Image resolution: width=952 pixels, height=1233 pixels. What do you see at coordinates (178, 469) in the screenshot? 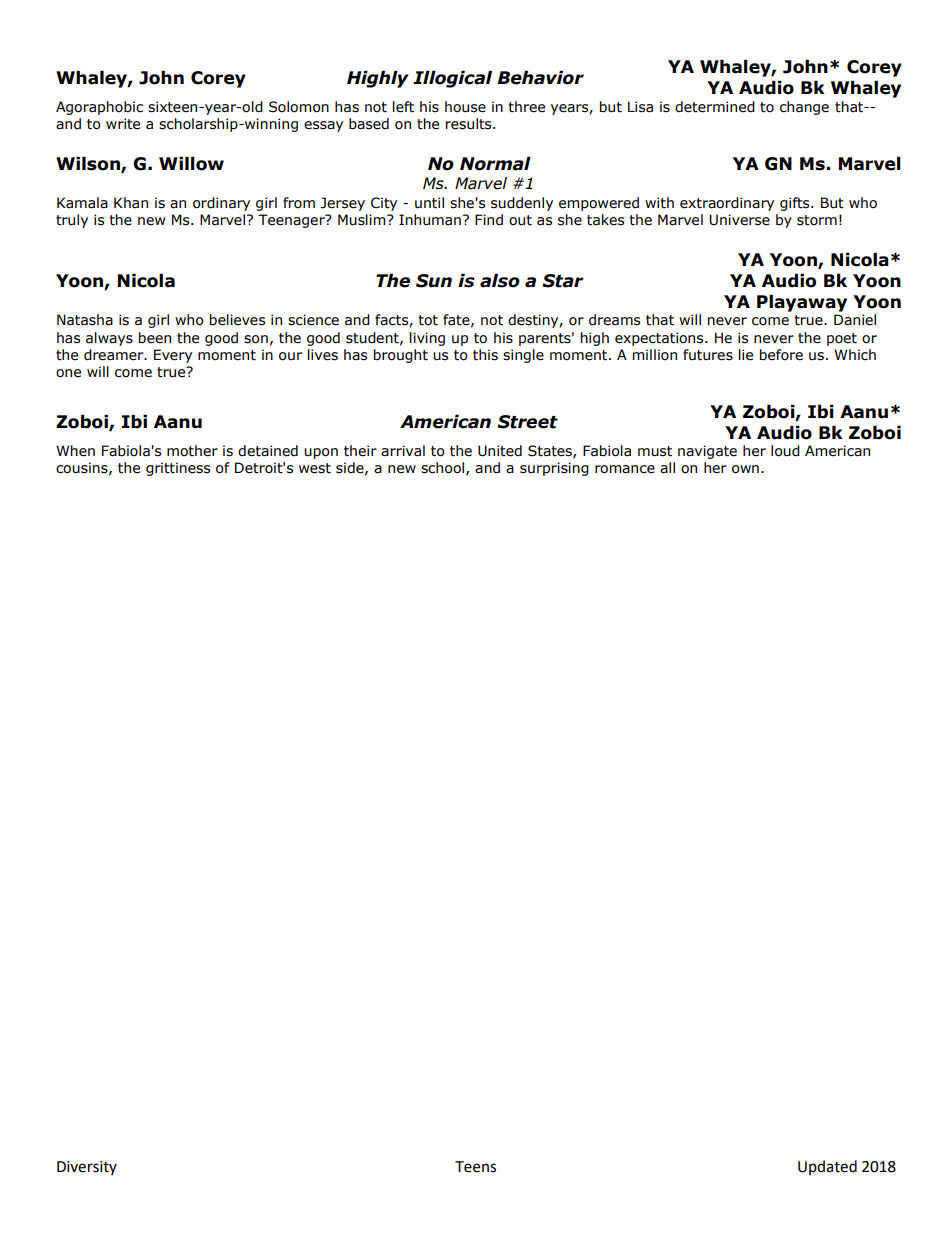
I see `grittiness` at bounding box center [178, 469].
